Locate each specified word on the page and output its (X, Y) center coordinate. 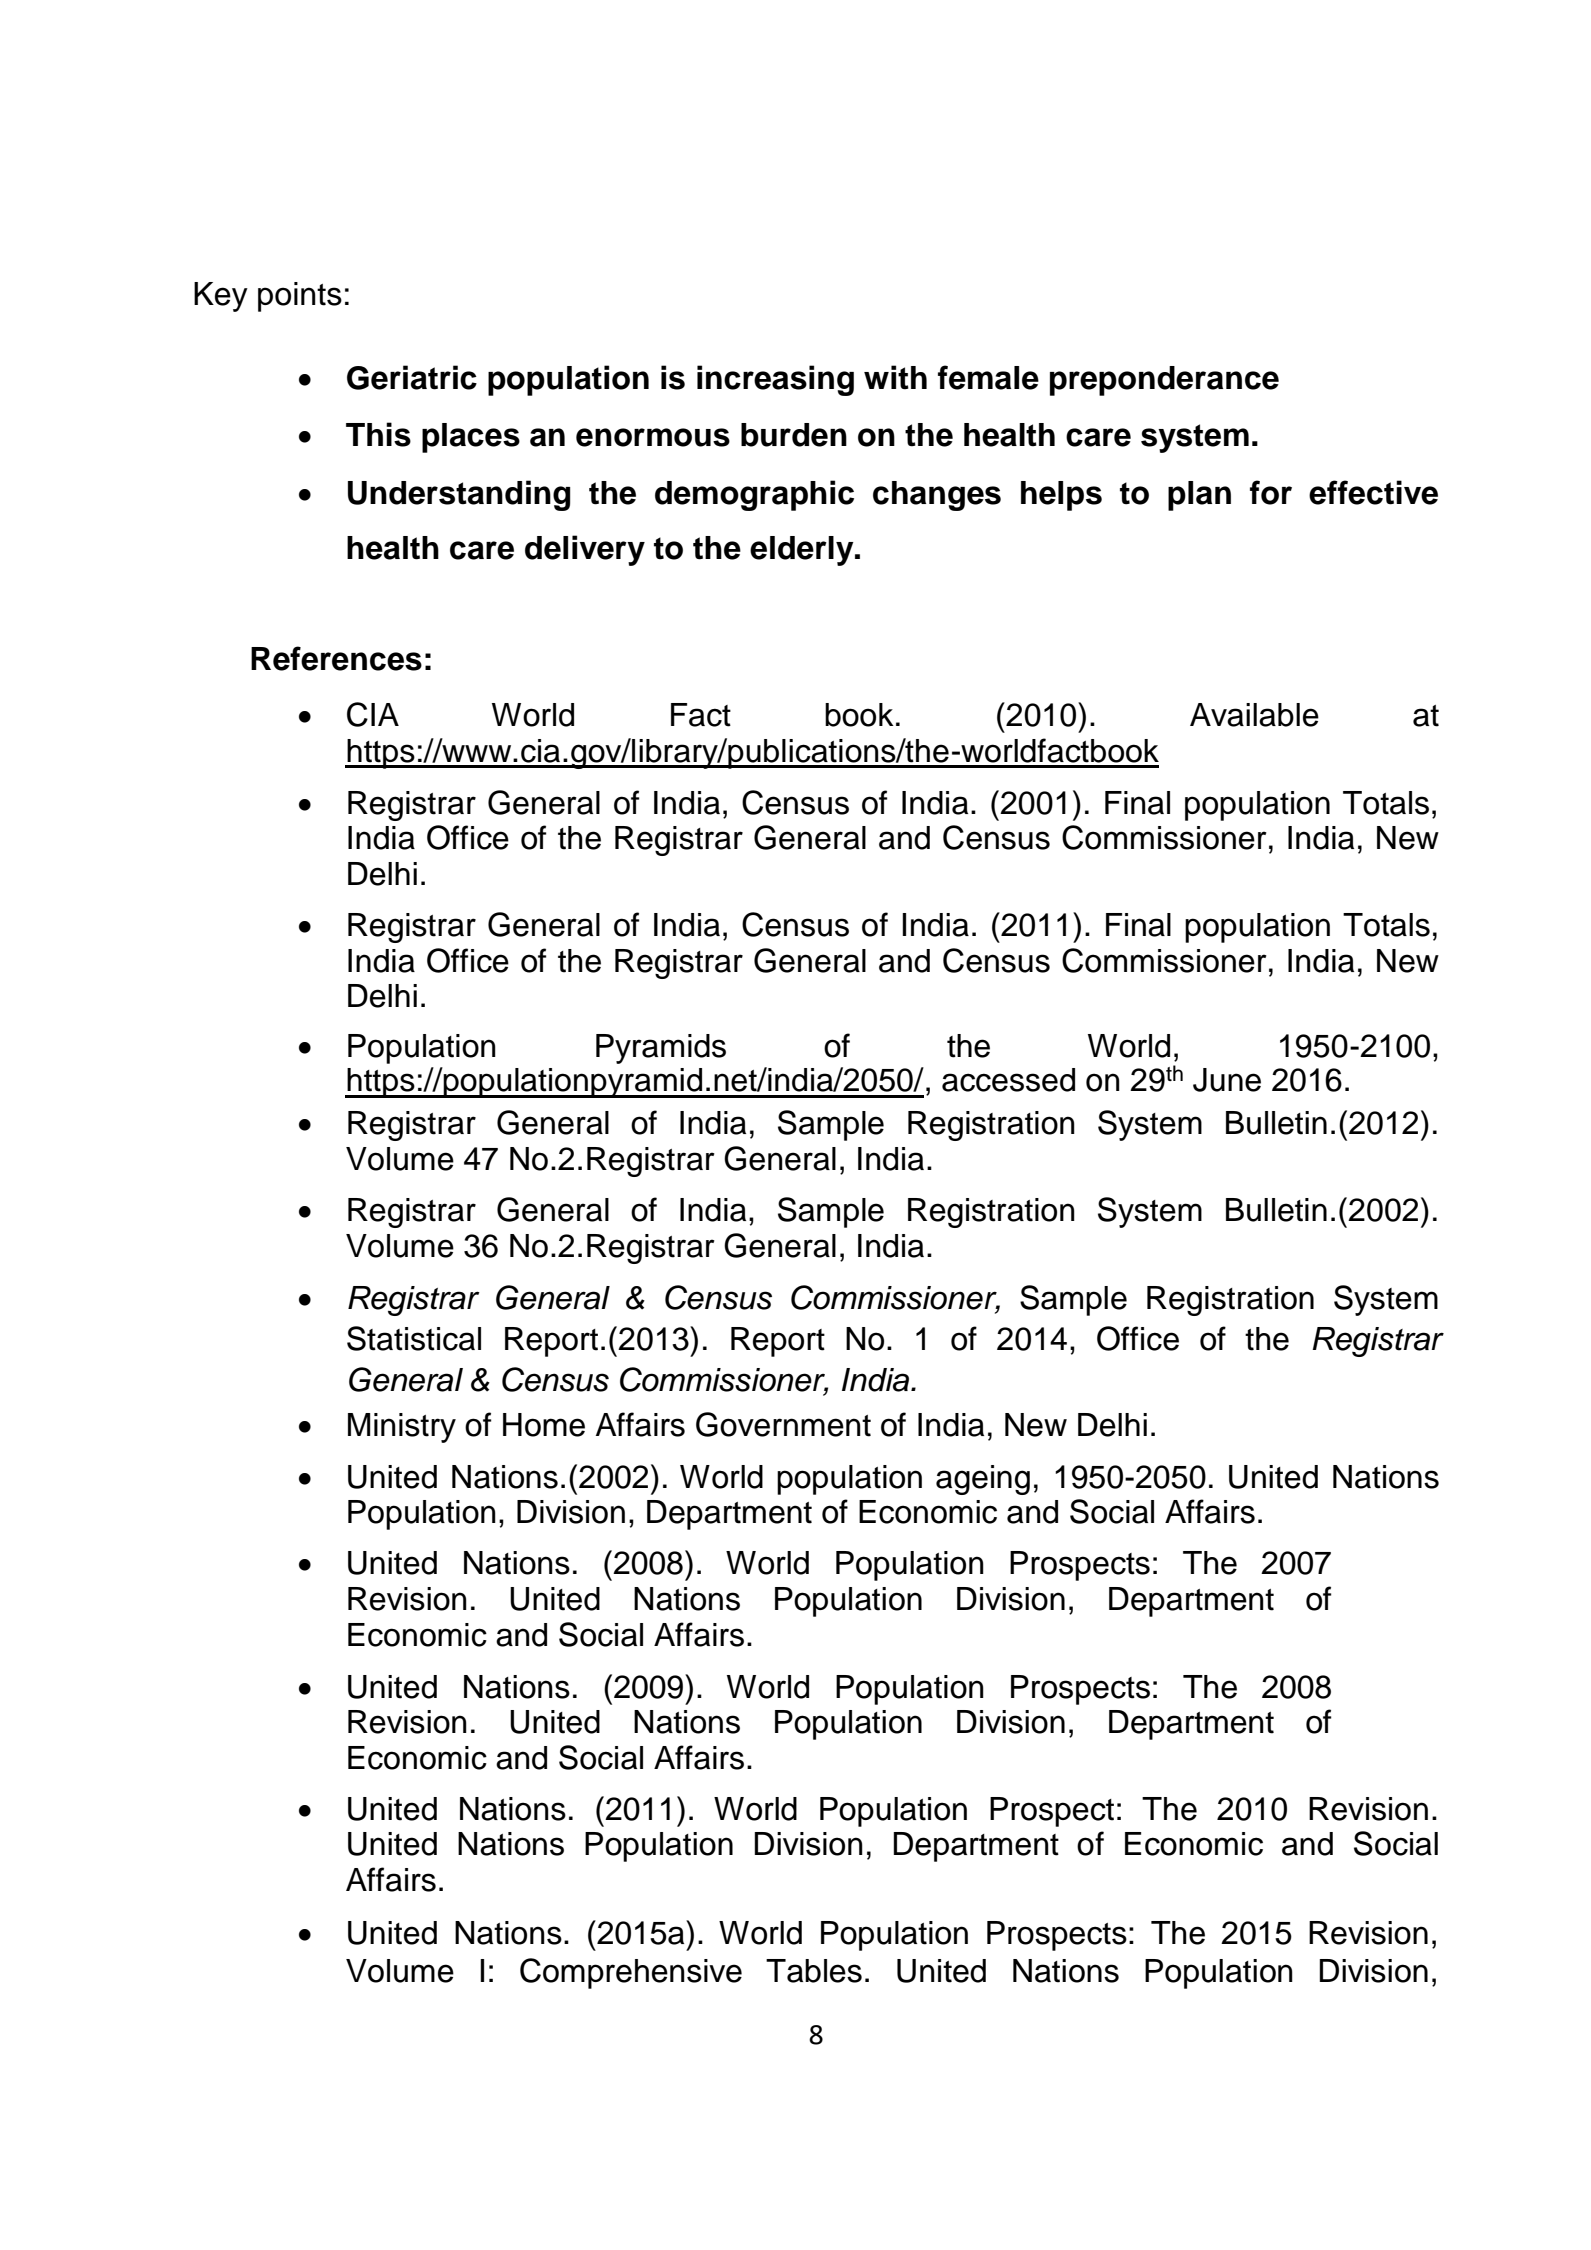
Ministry (402, 1428)
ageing (983, 1480)
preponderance (1164, 381)
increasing (775, 380)
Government (783, 1424)
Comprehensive (631, 1973)
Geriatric (412, 377)
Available (1254, 715)
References (336, 658)
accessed (1008, 1080)
